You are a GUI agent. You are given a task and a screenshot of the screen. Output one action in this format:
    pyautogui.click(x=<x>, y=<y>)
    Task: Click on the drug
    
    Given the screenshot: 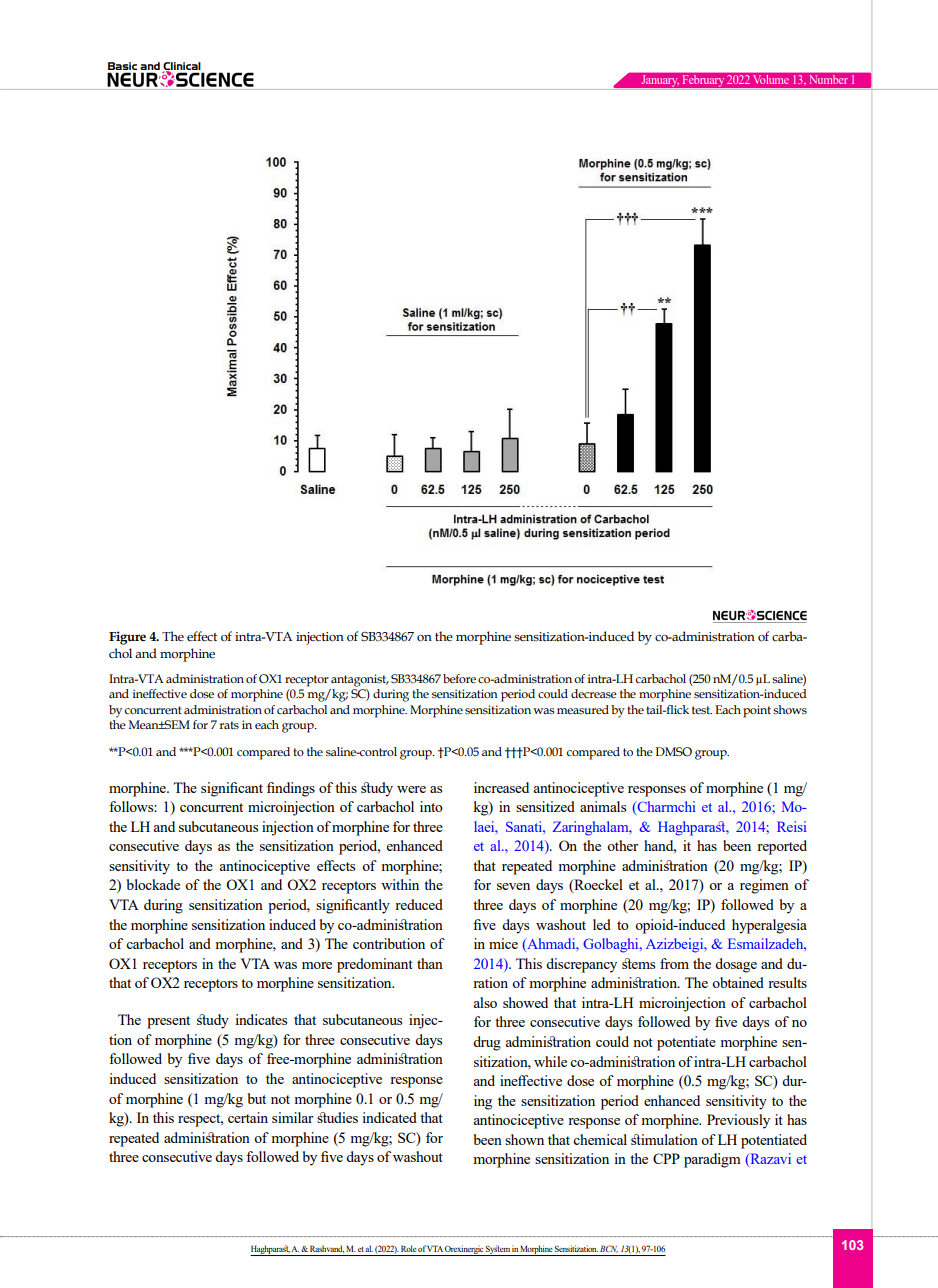 What is the action you would take?
    pyautogui.click(x=487, y=1043)
